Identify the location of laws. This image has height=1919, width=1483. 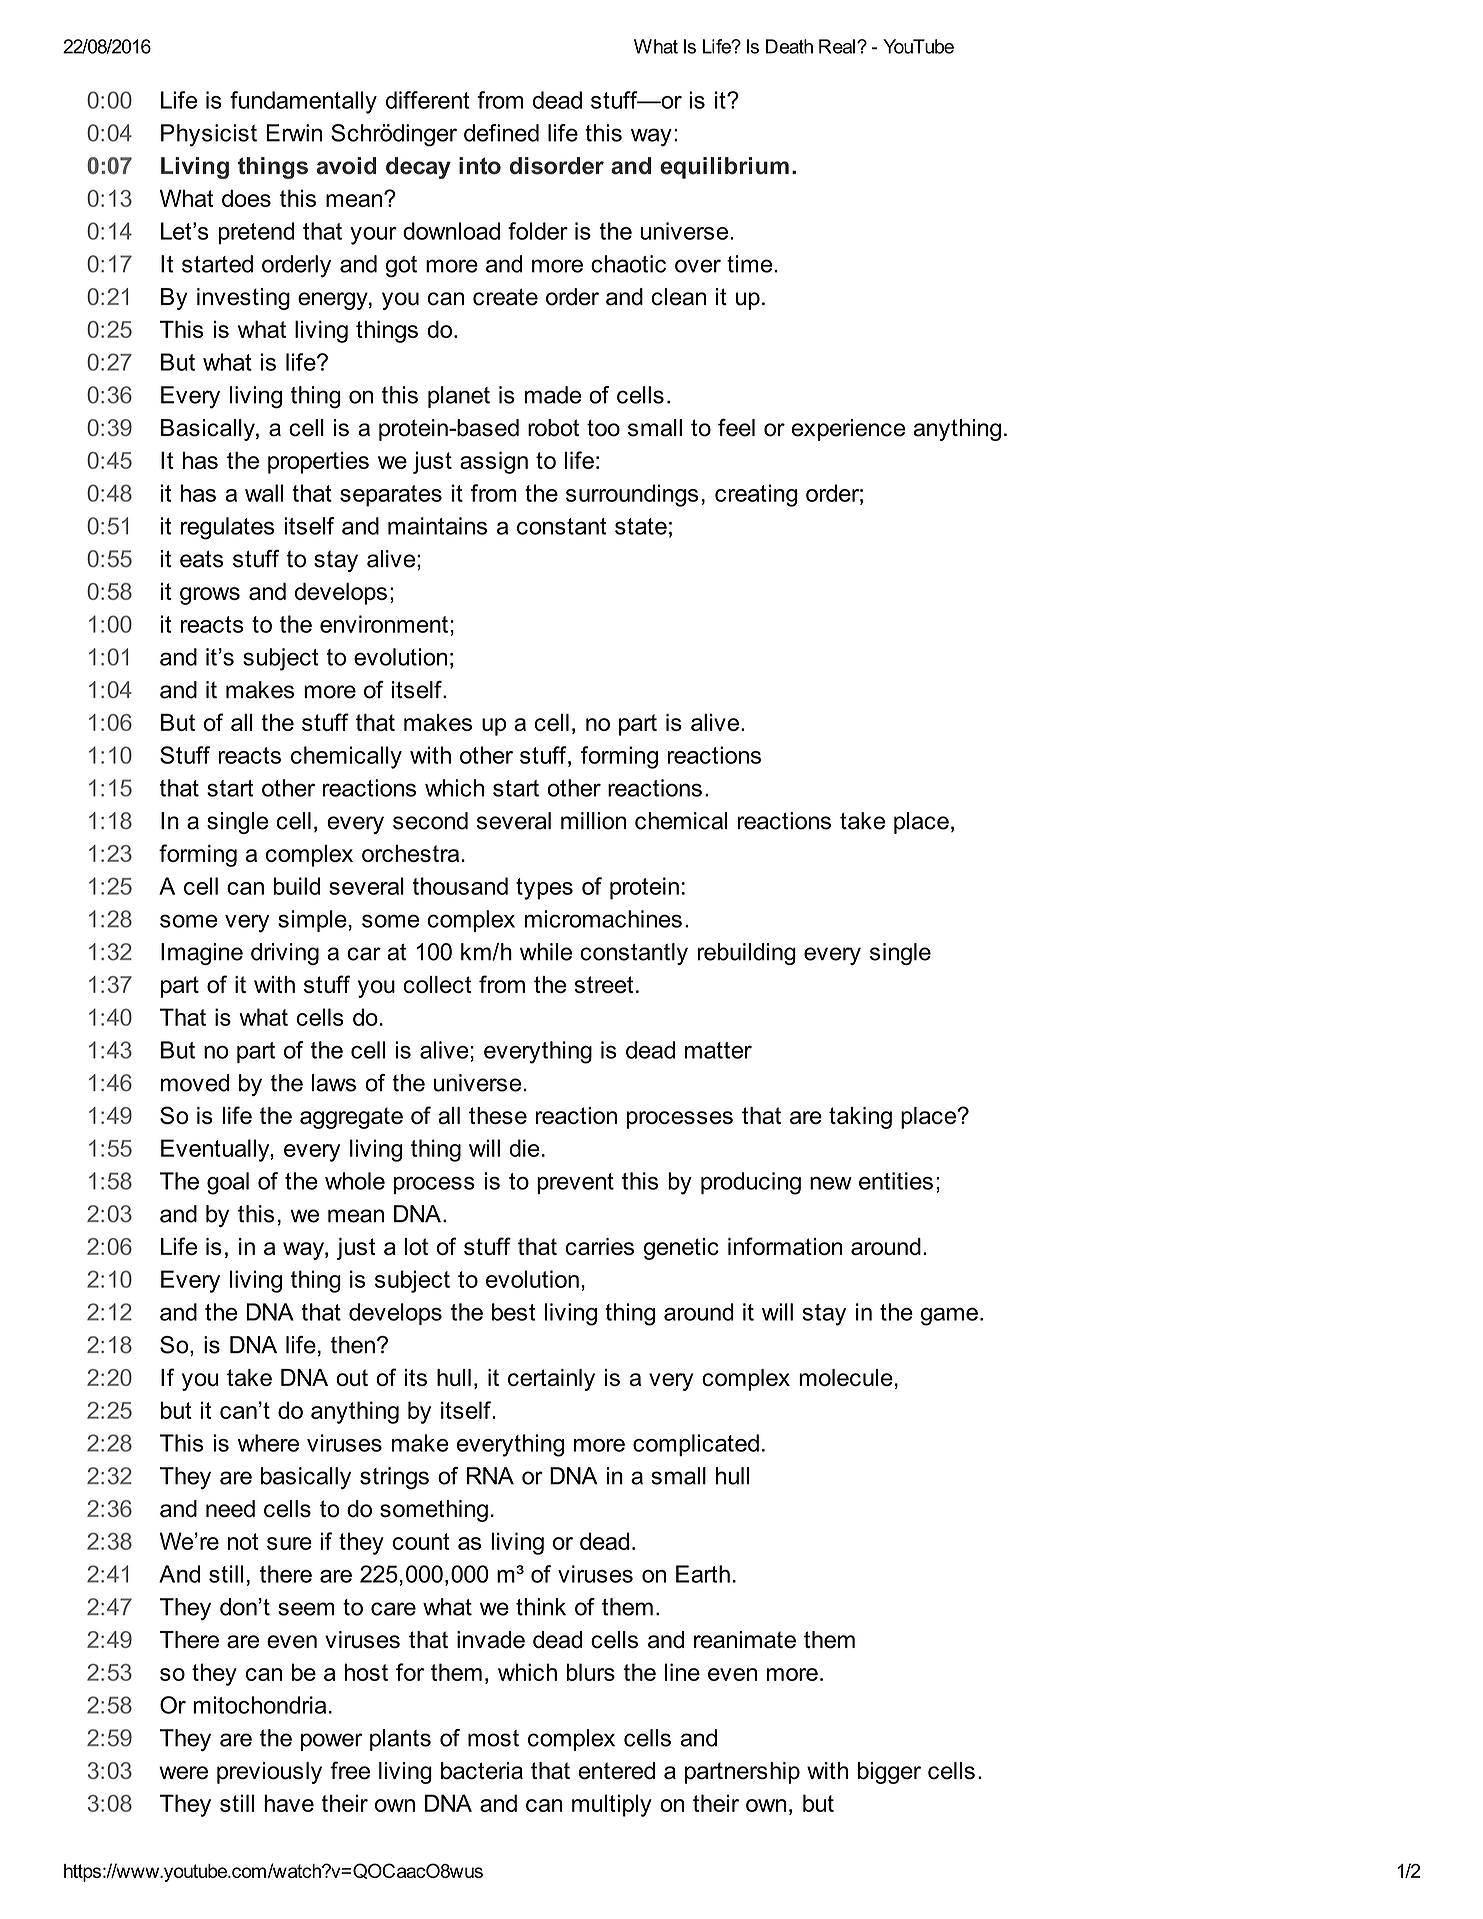
(334, 1083).
